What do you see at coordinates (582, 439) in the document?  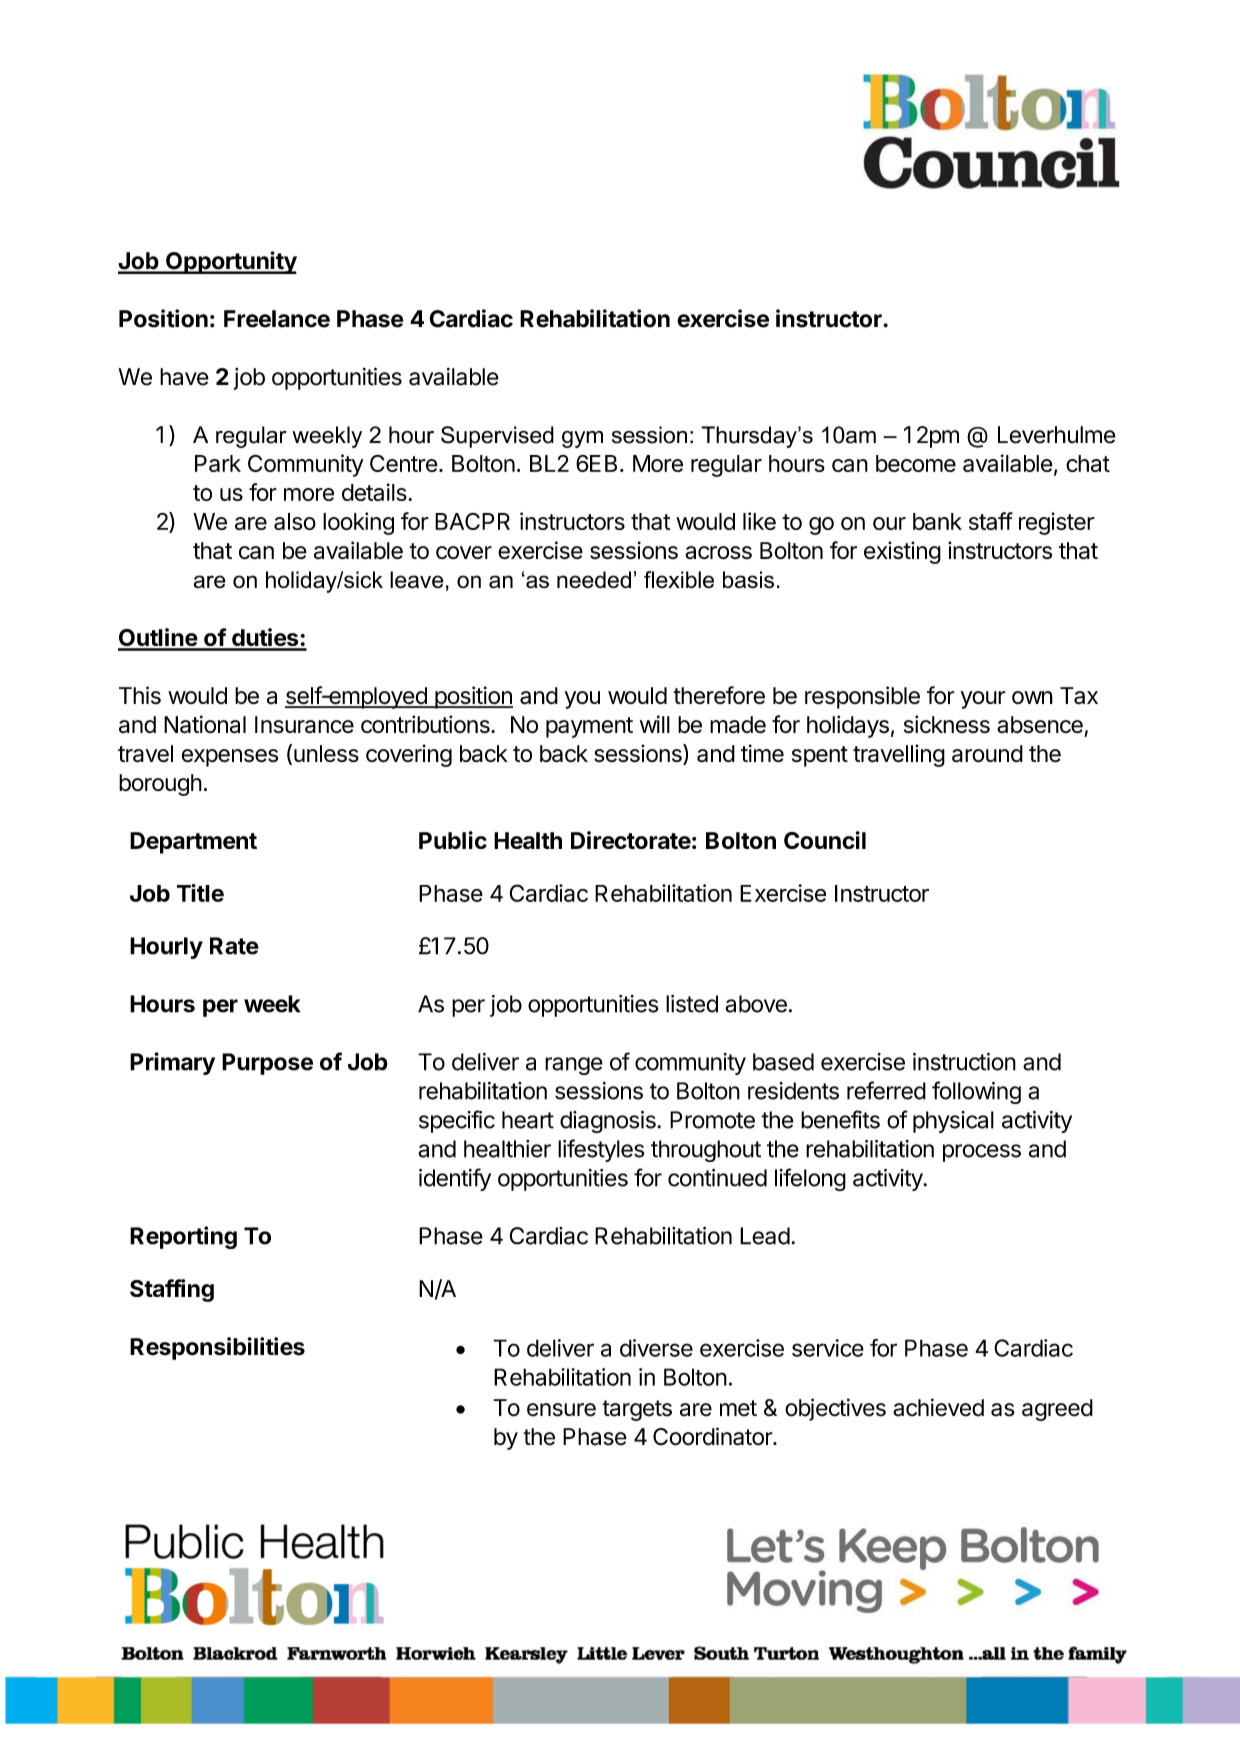 I see `gym` at bounding box center [582, 439].
